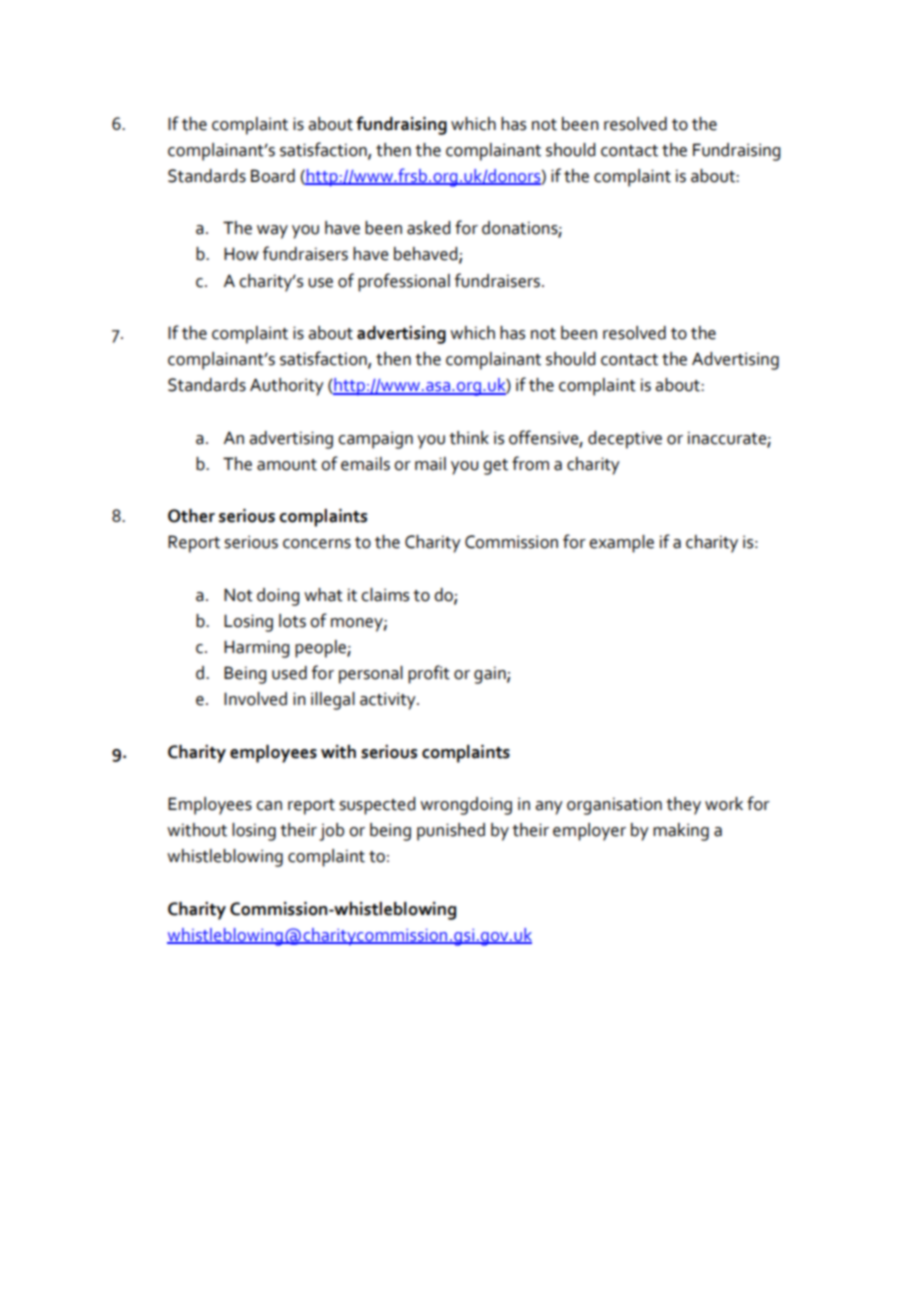  Describe the element at coordinates (495, 467) in the screenshot. I see `get` at that location.
